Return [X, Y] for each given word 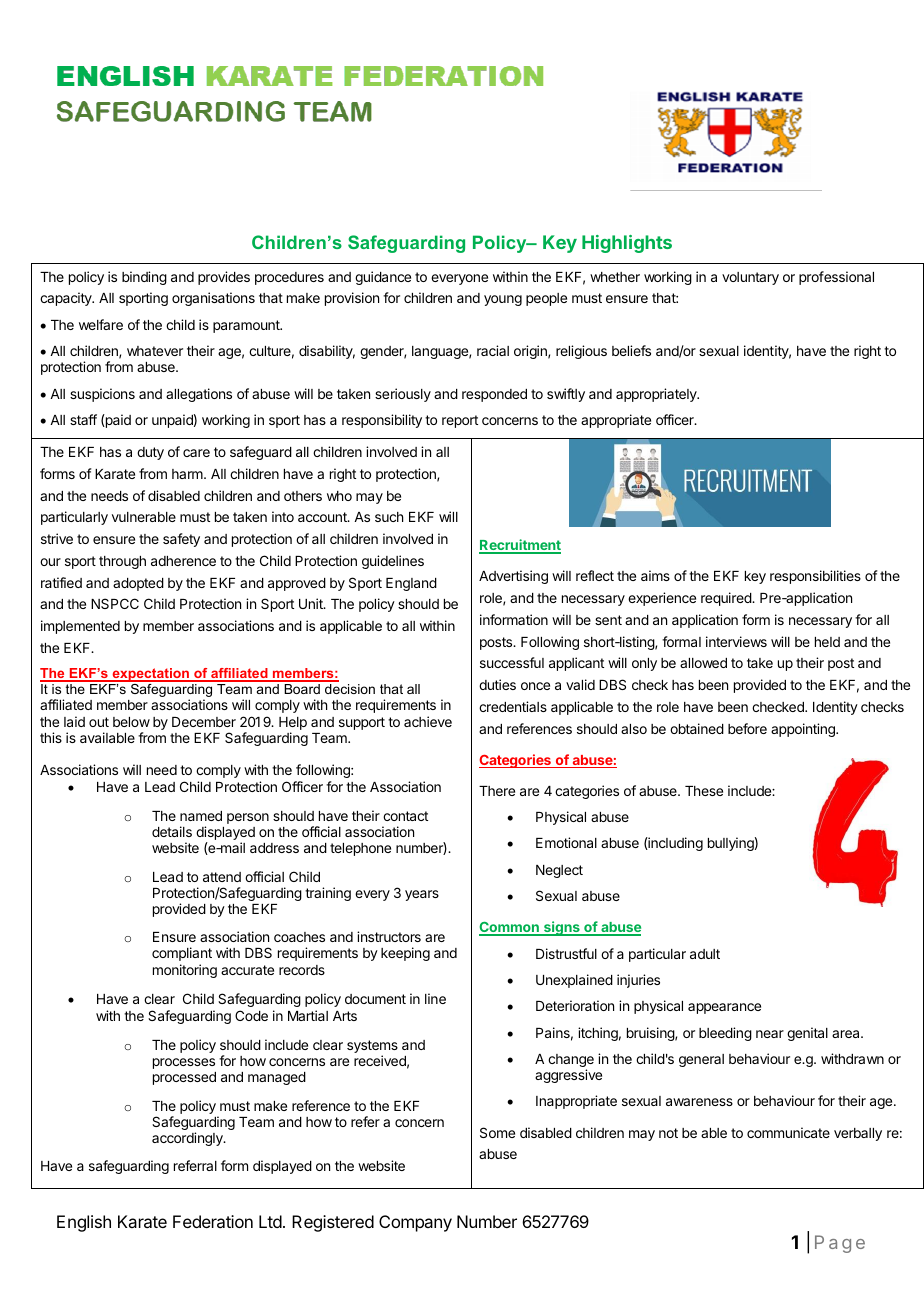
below [131, 722]
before [747, 728]
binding [144, 278]
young [503, 300]
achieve [428, 721]
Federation [213, 1221]
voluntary [750, 278]
